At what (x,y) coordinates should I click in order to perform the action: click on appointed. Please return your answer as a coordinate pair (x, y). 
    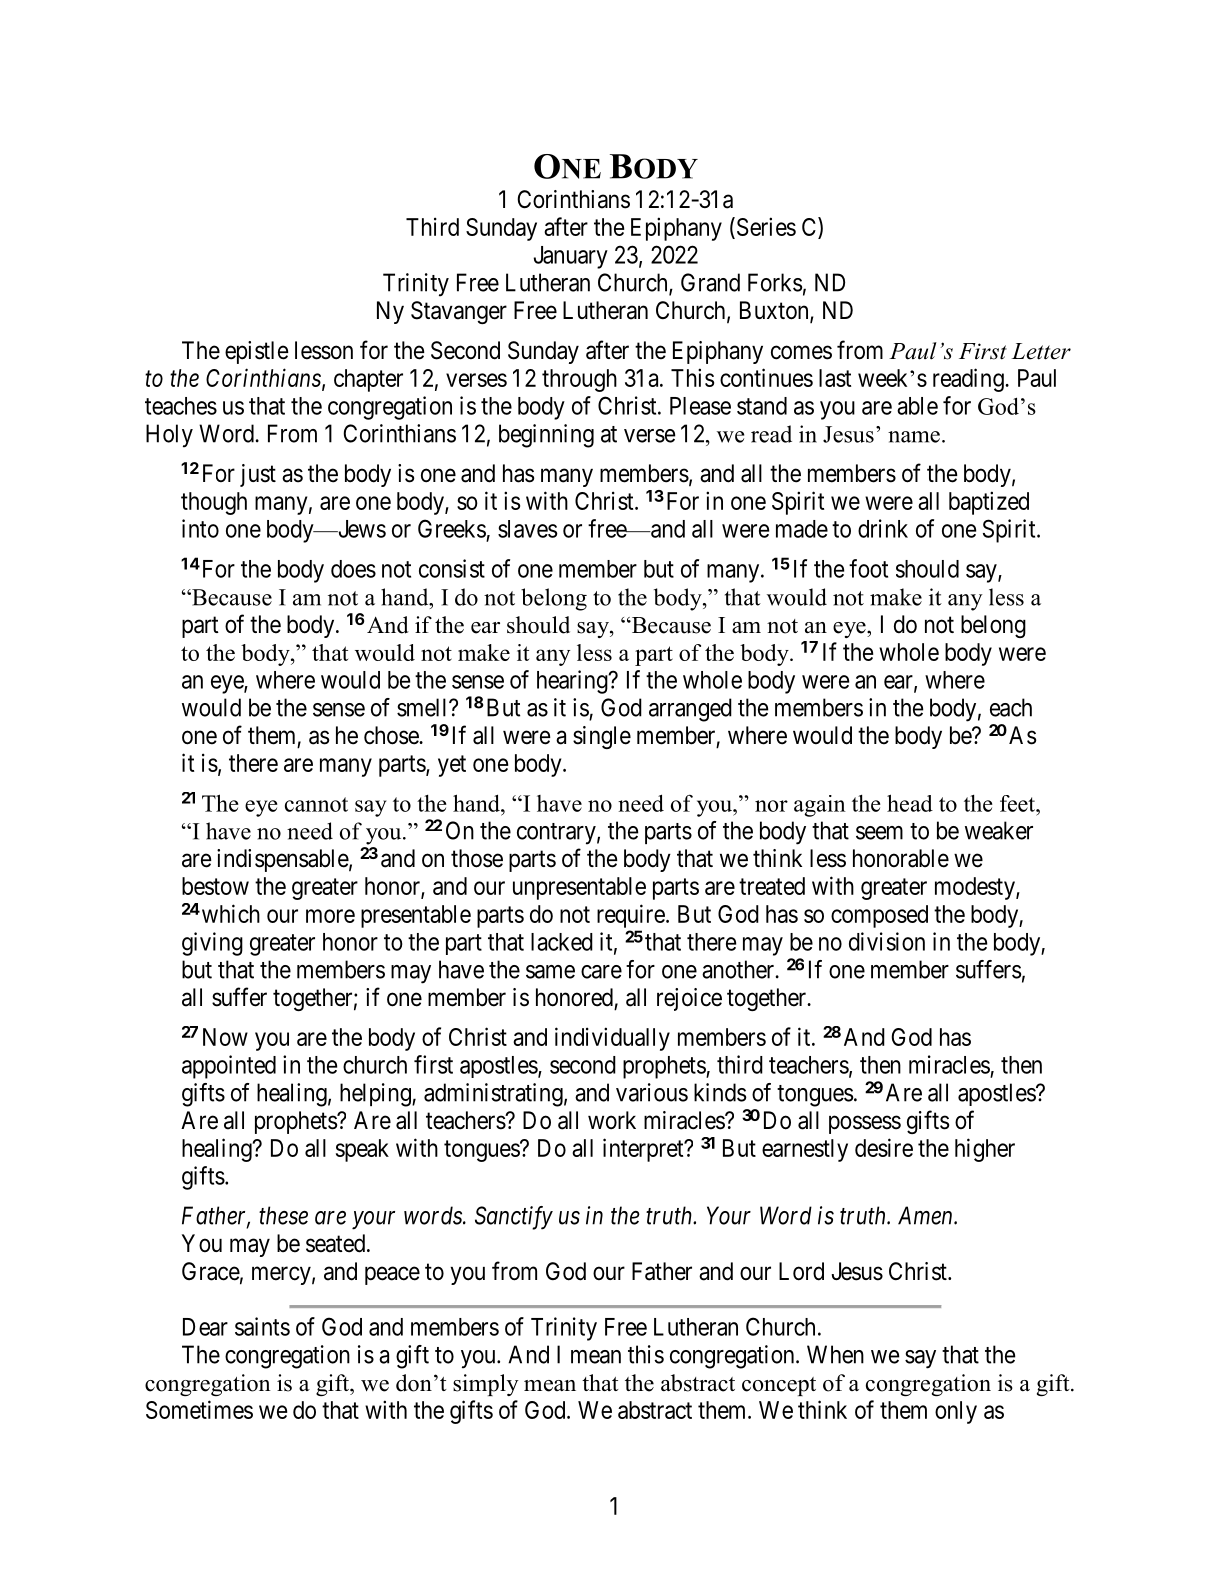
    Looking at the image, I should click on (229, 1067).
